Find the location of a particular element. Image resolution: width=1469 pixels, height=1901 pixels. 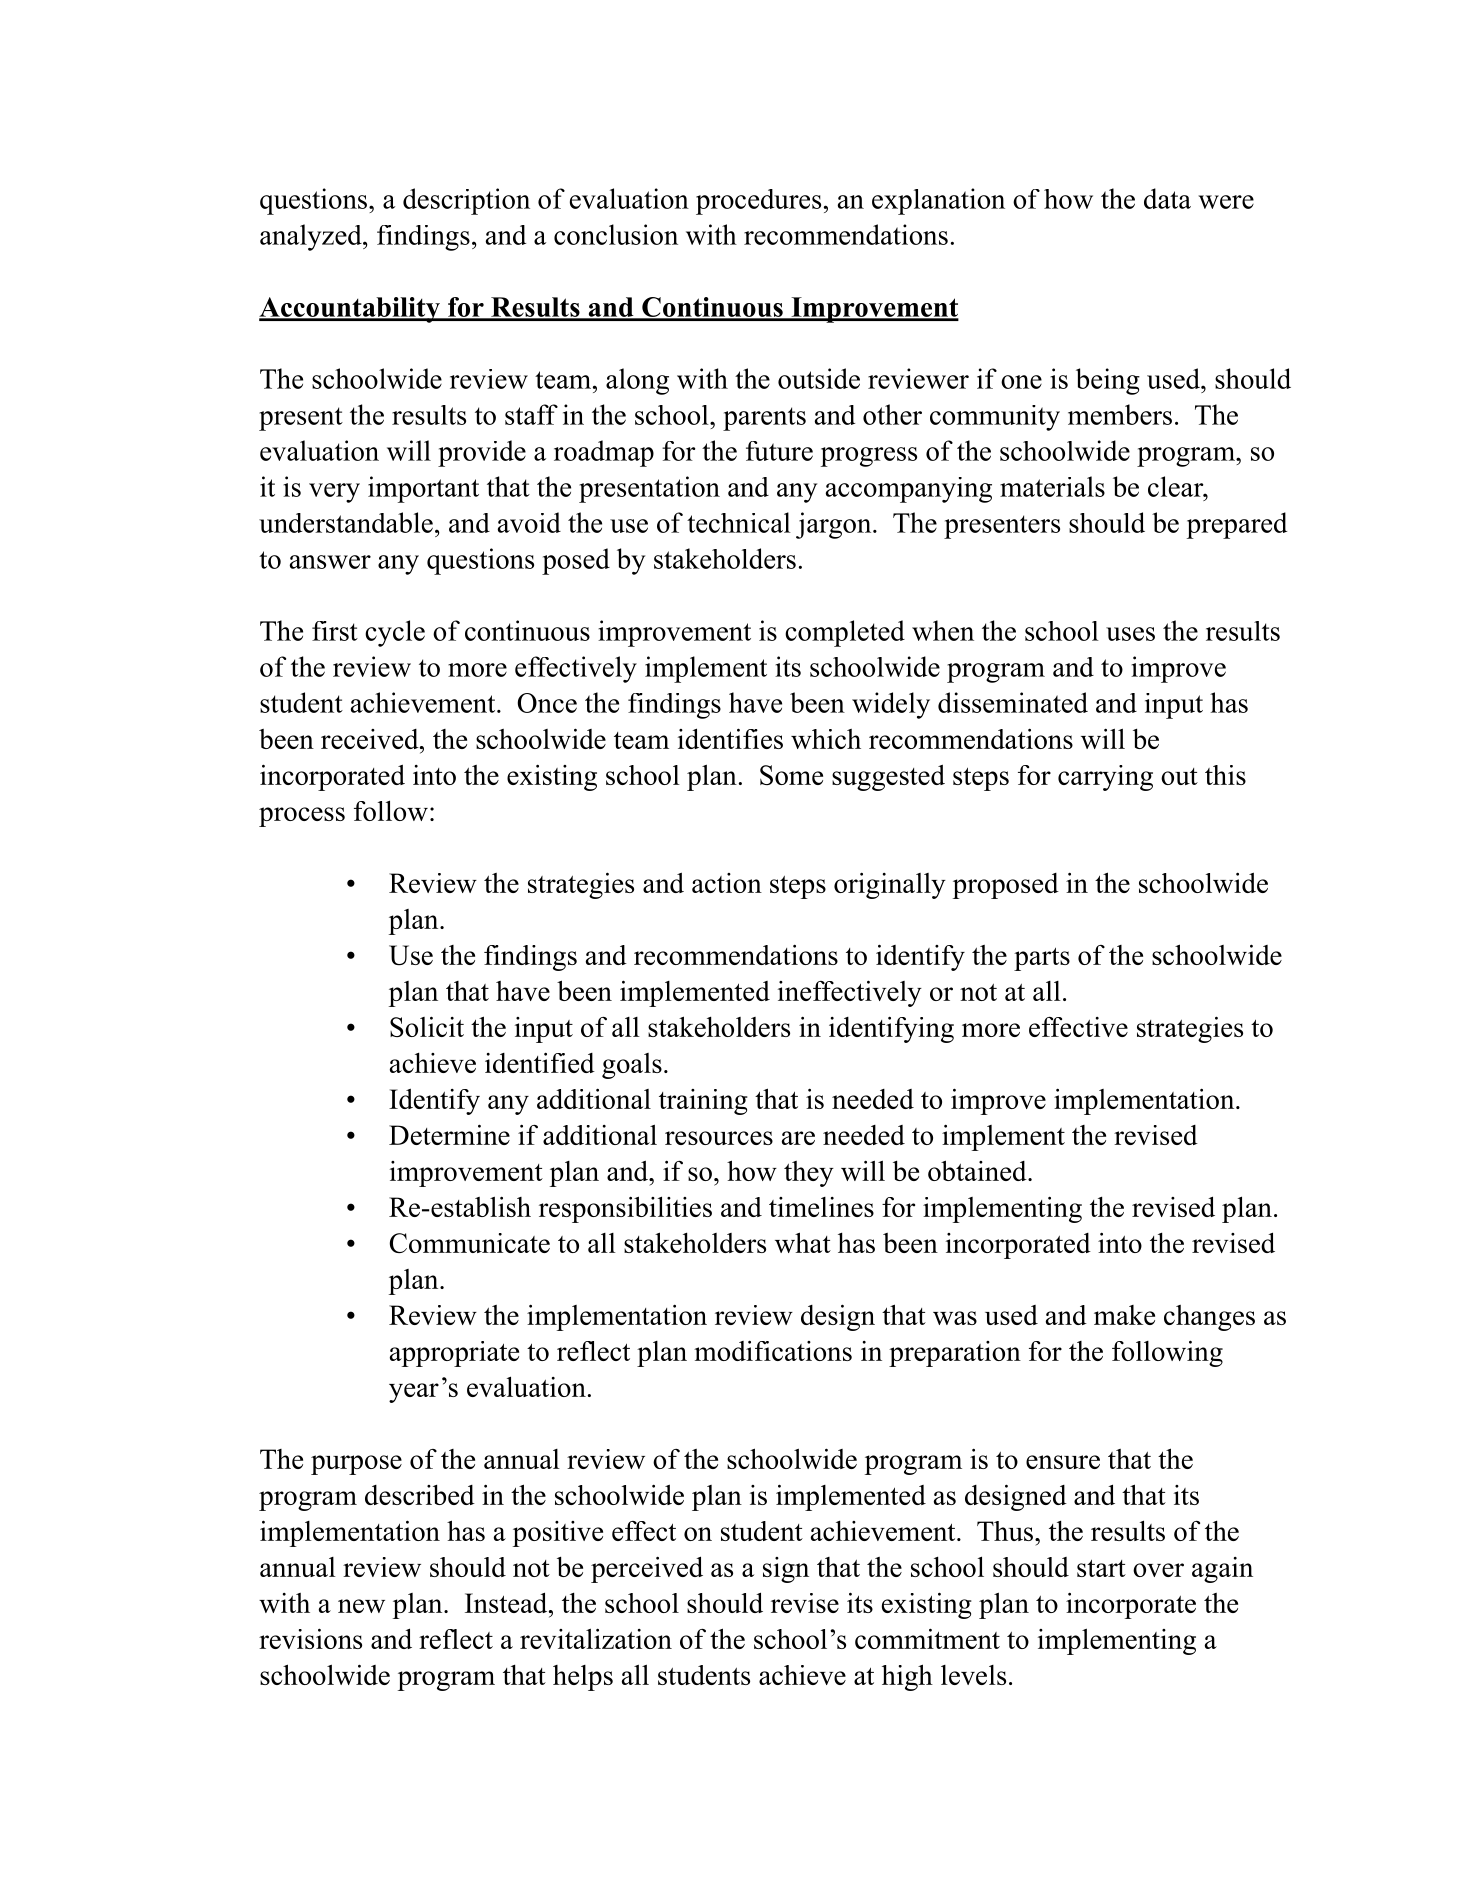

procedures is located at coordinates (758, 202).
